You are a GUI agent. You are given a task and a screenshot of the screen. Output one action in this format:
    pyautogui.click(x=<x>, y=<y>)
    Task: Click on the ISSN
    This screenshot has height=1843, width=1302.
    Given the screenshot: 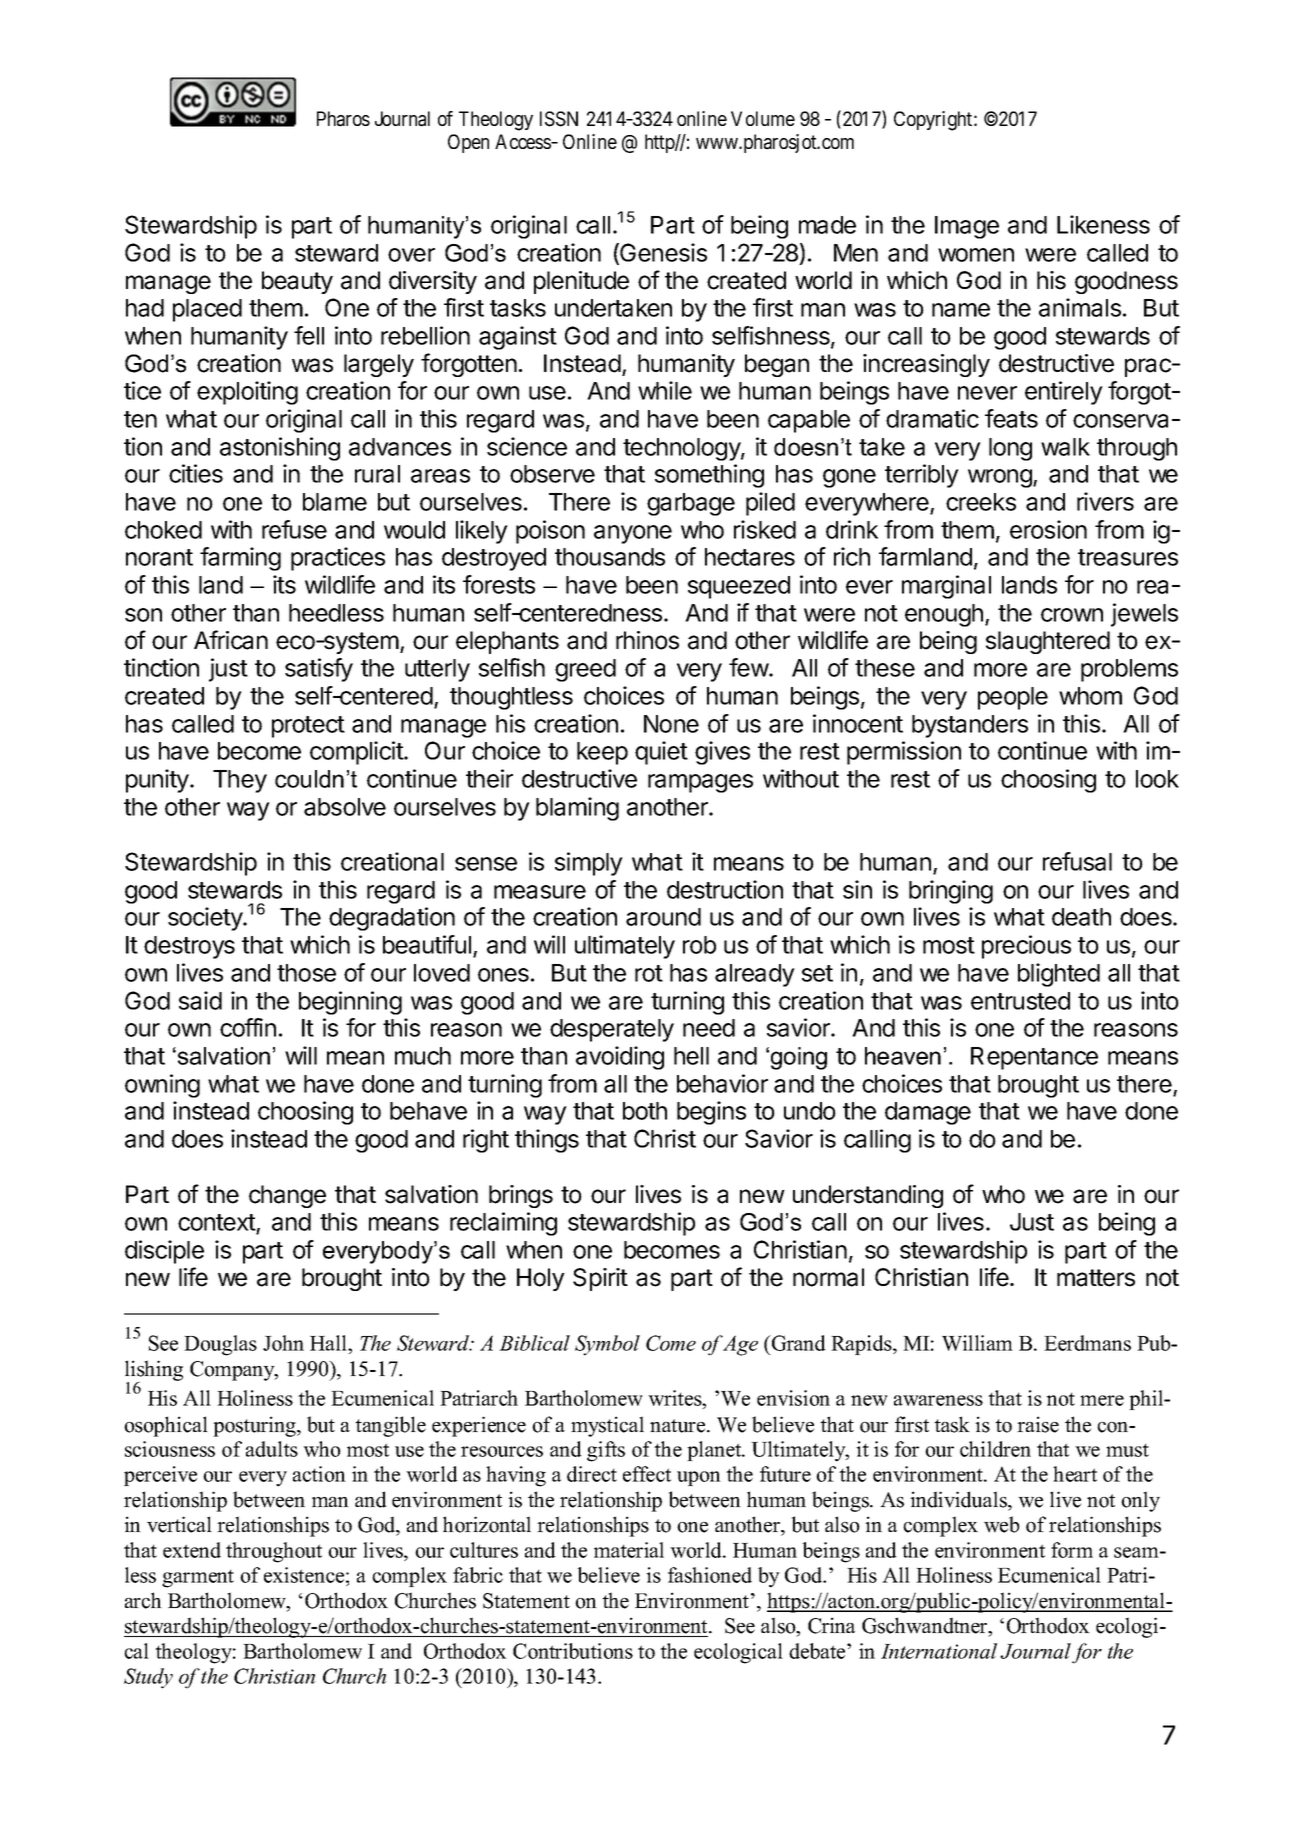 What is the action you would take?
    pyautogui.click(x=559, y=119)
